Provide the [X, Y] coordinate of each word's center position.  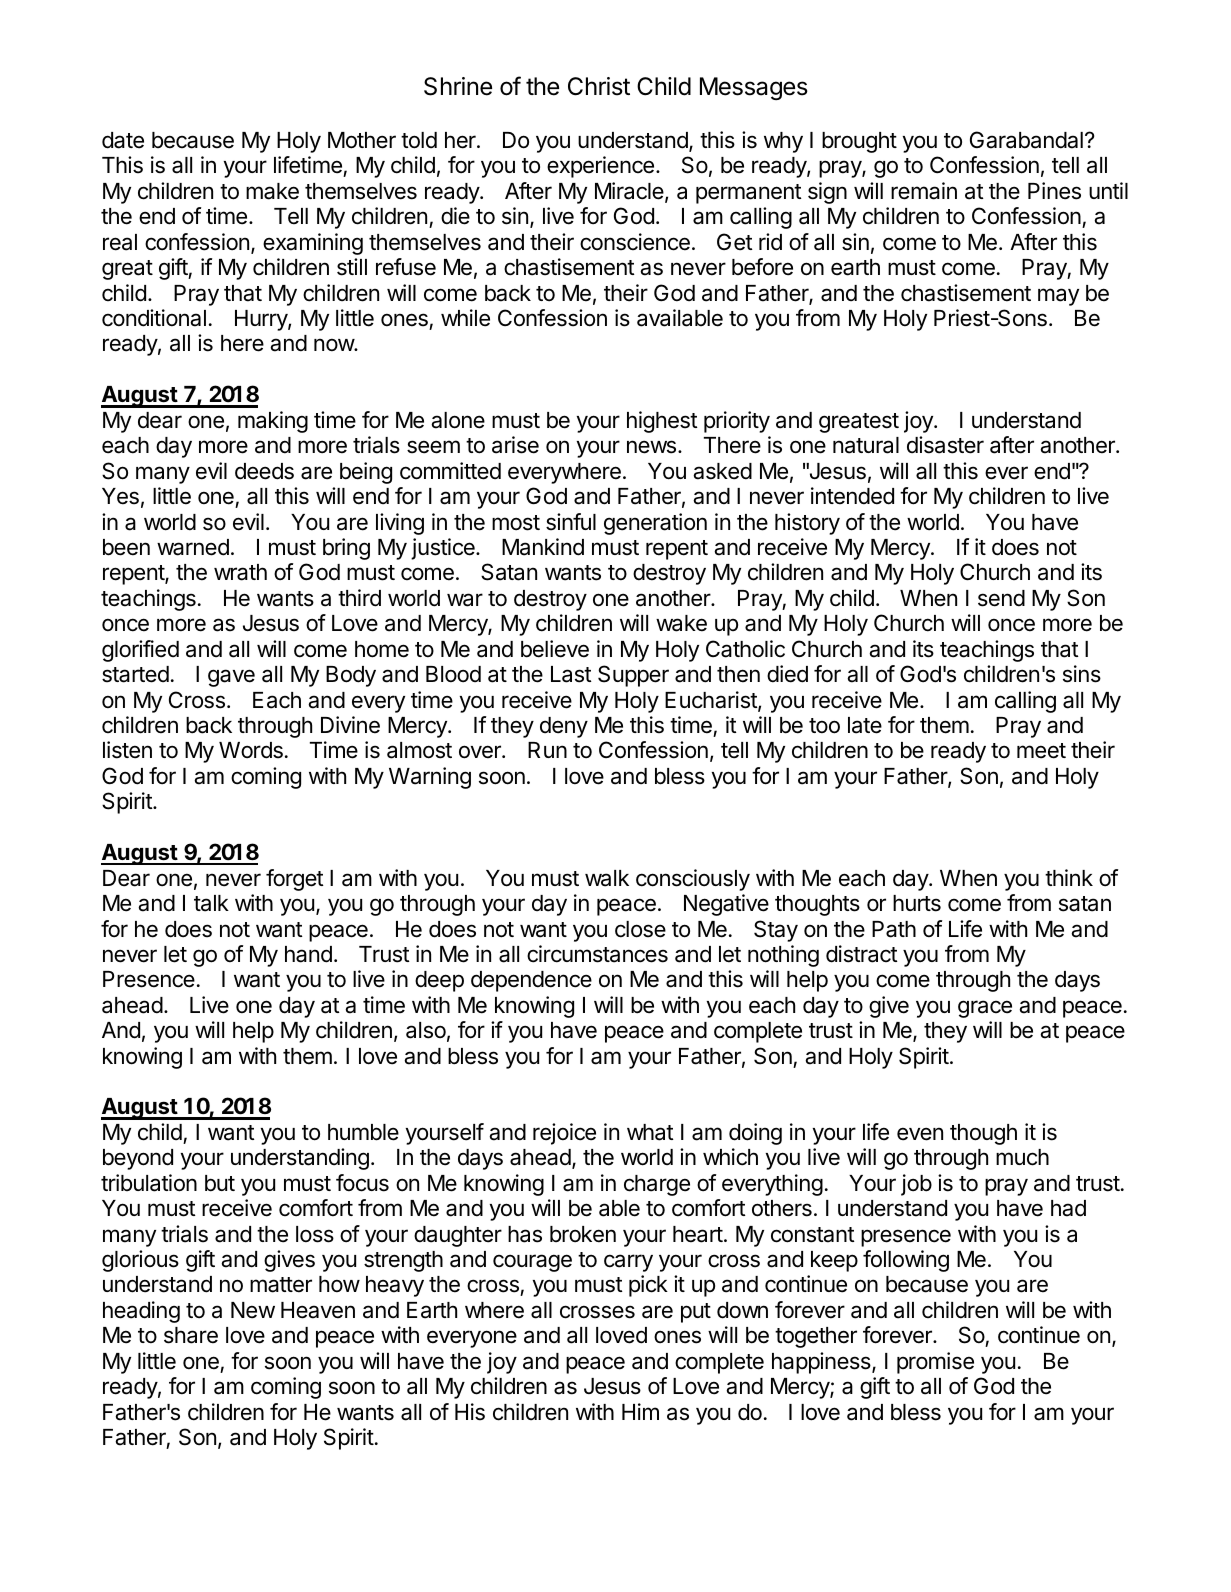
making [273, 422]
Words [251, 750]
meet [1041, 751]
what [650, 1132]
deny [564, 727]
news [651, 447]
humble [363, 1132]
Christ [599, 86]
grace [985, 1009]
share [191, 1335]
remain [924, 191]
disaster [945, 445]
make [272, 191]
